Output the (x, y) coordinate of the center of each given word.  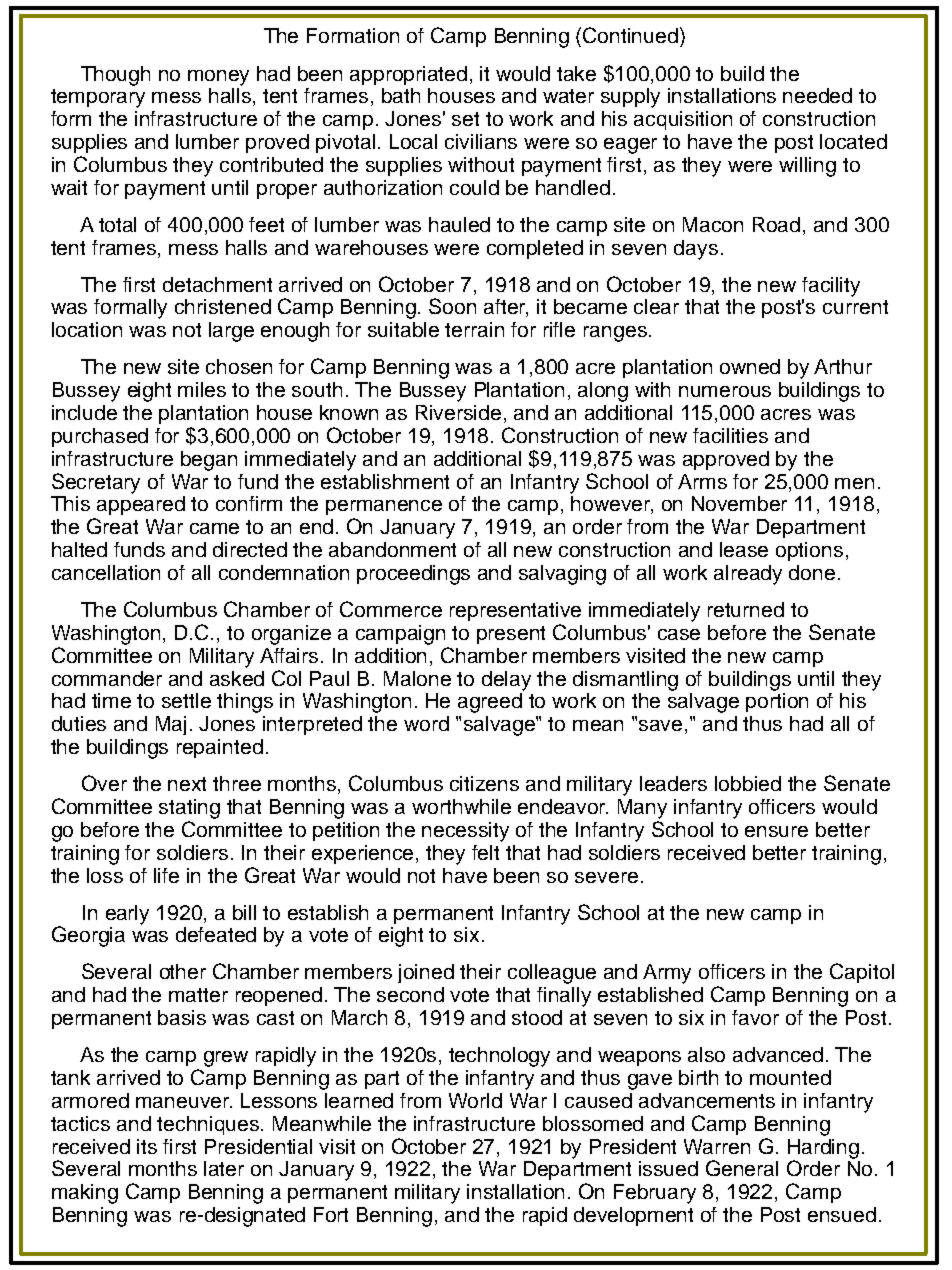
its (147, 1146)
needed (817, 95)
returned (746, 609)
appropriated (408, 75)
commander (107, 678)
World (475, 1100)
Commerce (391, 609)
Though (115, 76)
